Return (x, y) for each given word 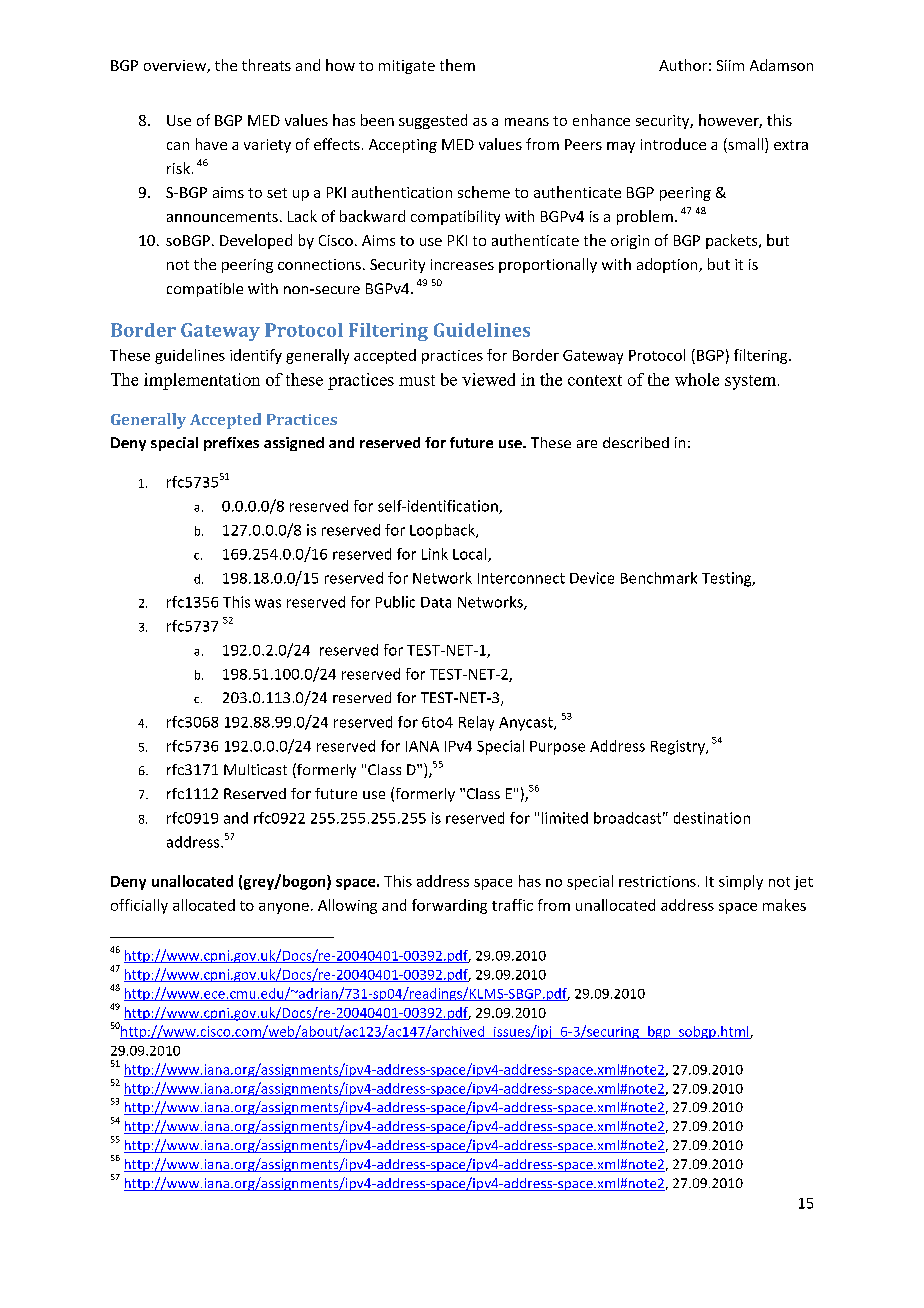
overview (176, 66)
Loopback (443, 531)
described (636, 442)
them (457, 65)
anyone (284, 908)
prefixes (231, 444)
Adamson (781, 65)
